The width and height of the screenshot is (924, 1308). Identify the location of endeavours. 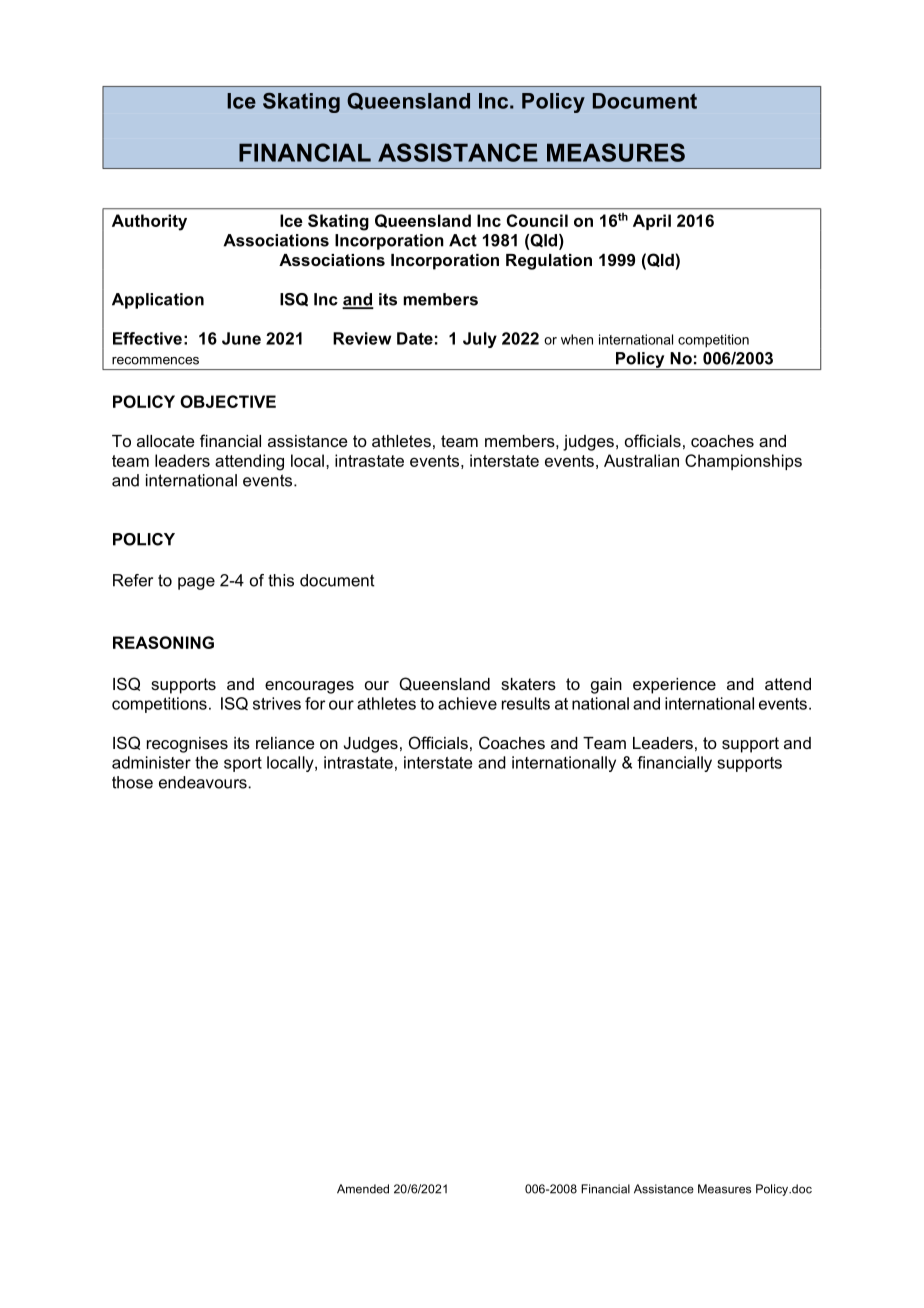
(204, 782).
